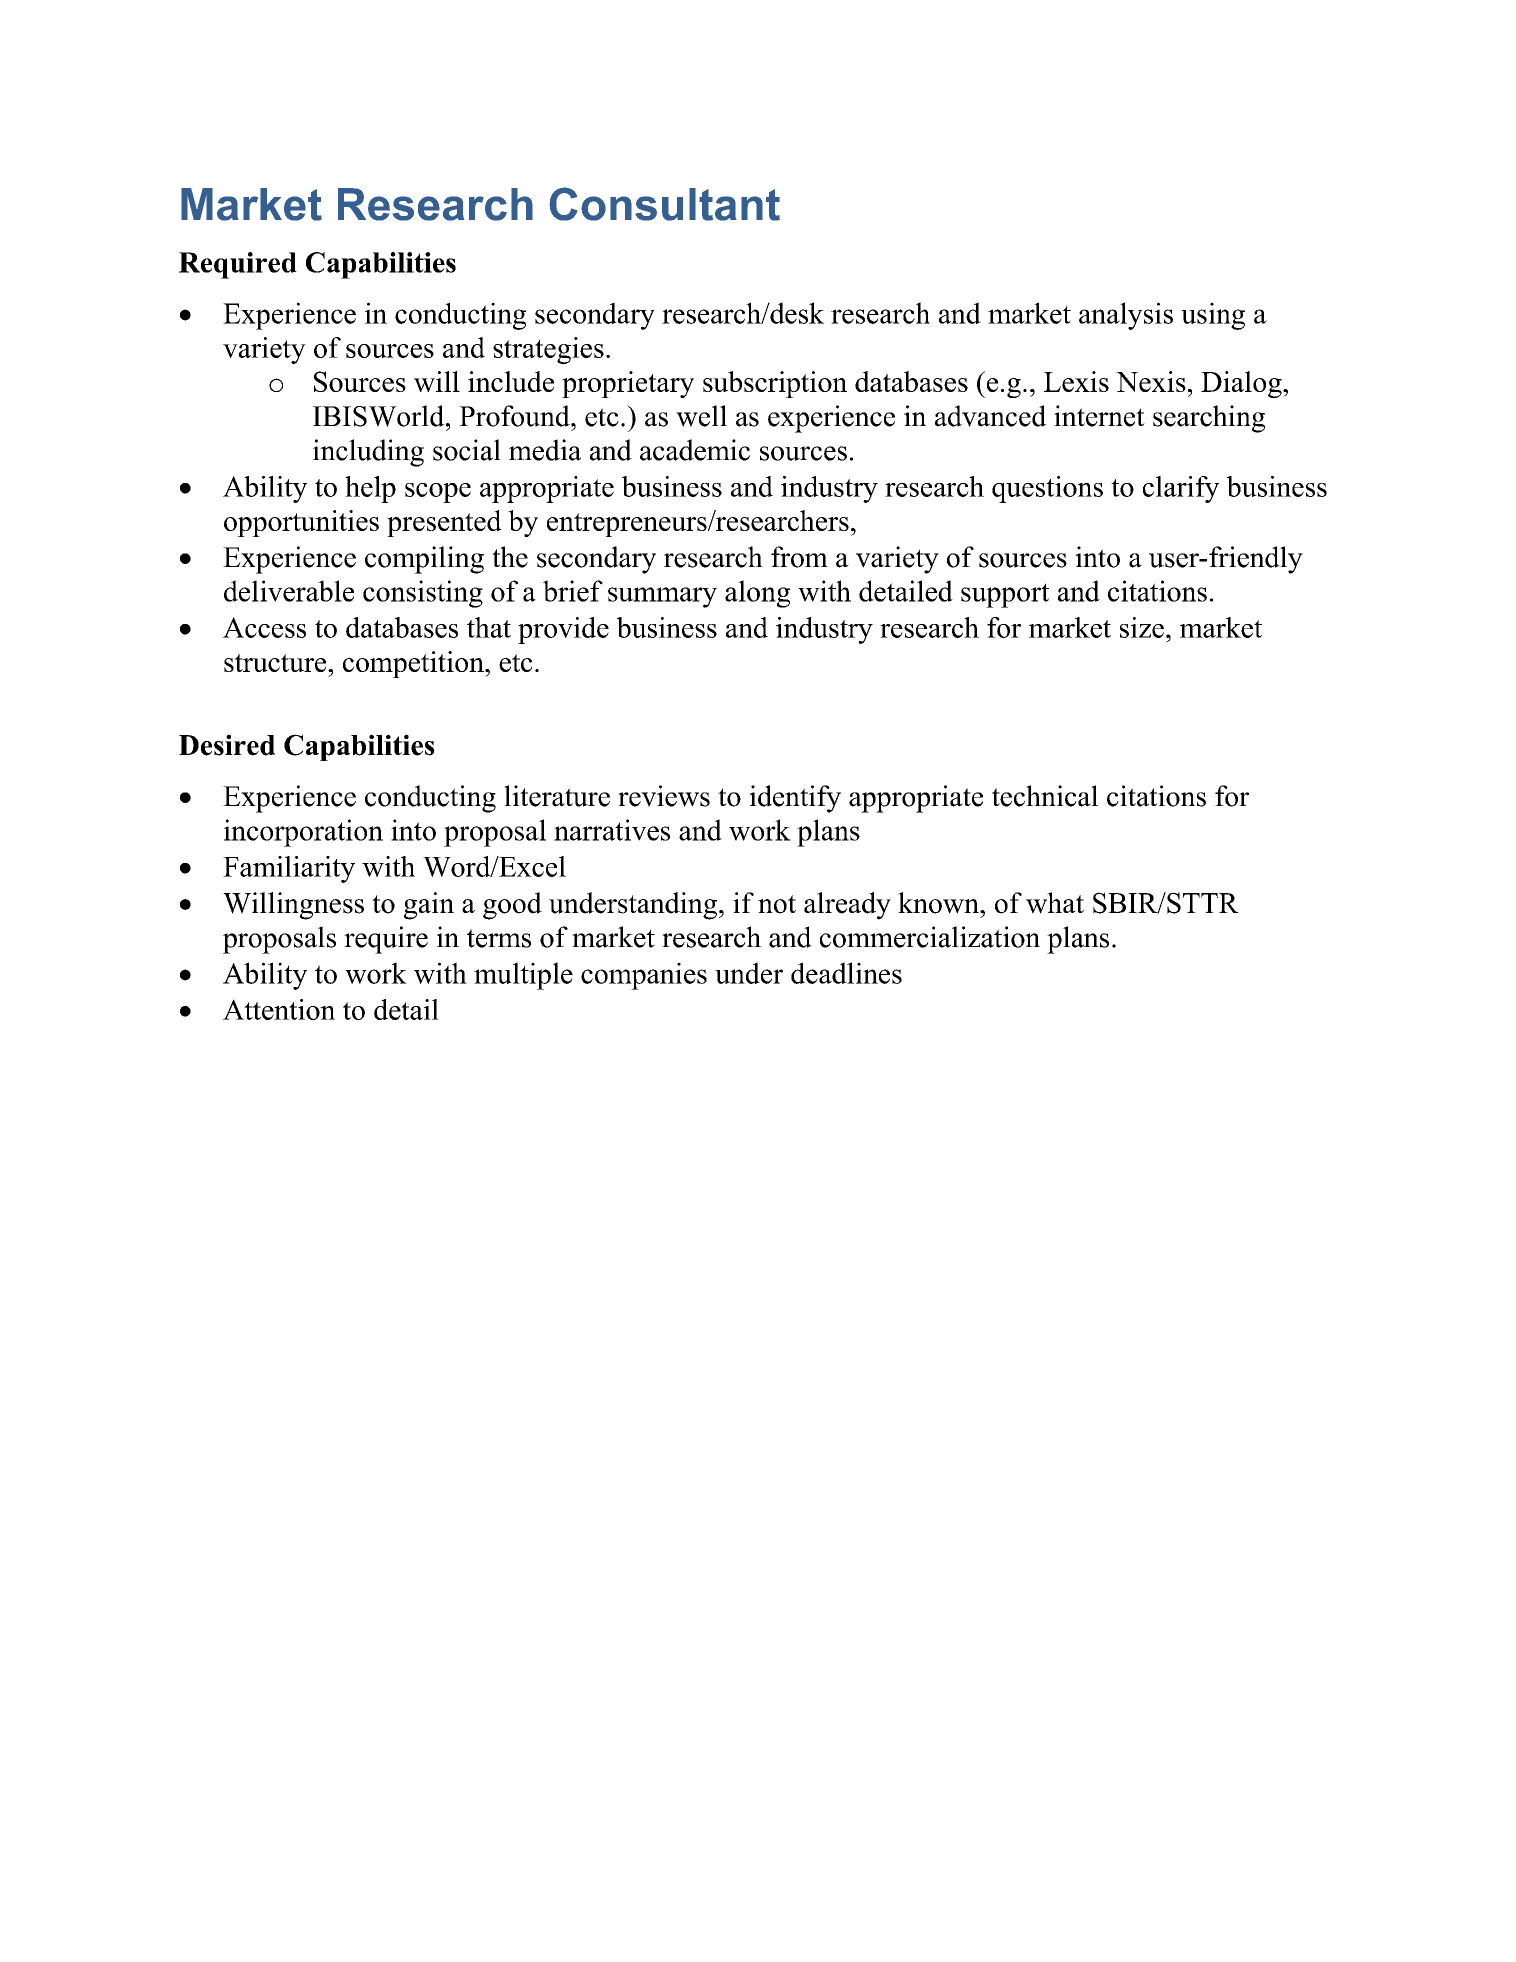 The width and height of the screenshot is (1516, 1962). What do you see at coordinates (548, 350) in the screenshot?
I see `strategies` at bounding box center [548, 350].
